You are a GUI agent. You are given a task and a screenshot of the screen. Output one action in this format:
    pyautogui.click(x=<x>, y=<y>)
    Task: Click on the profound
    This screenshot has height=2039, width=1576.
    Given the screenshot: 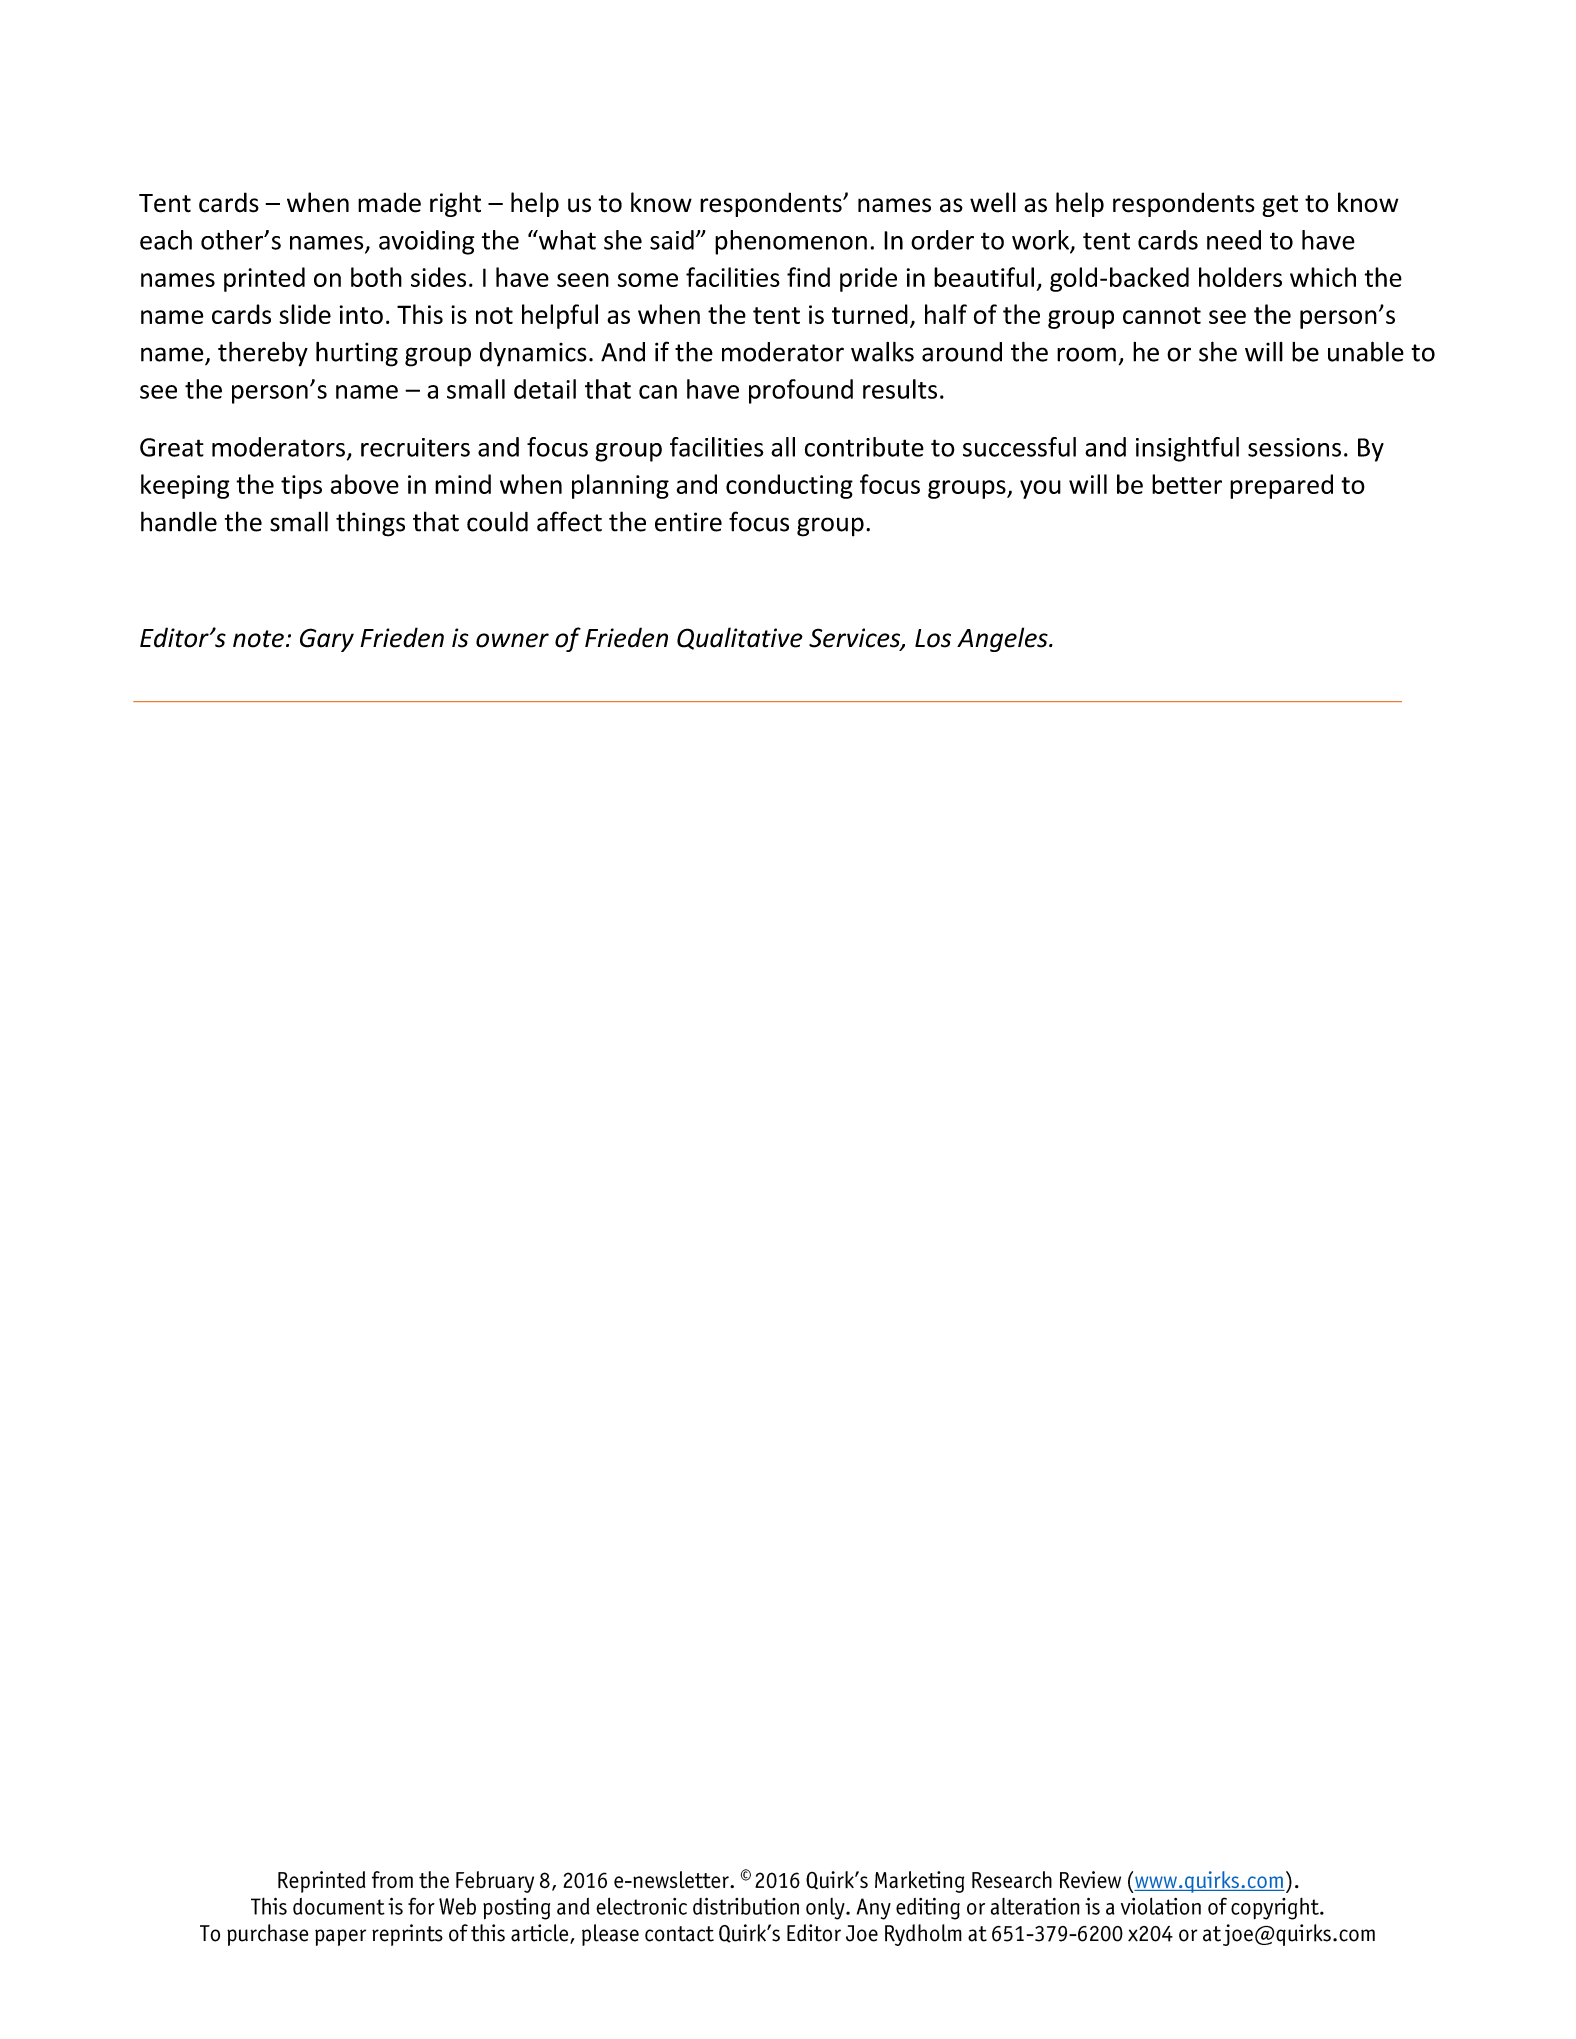 What is the action you would take?
    pyautogui.click(x=801, y=391)
